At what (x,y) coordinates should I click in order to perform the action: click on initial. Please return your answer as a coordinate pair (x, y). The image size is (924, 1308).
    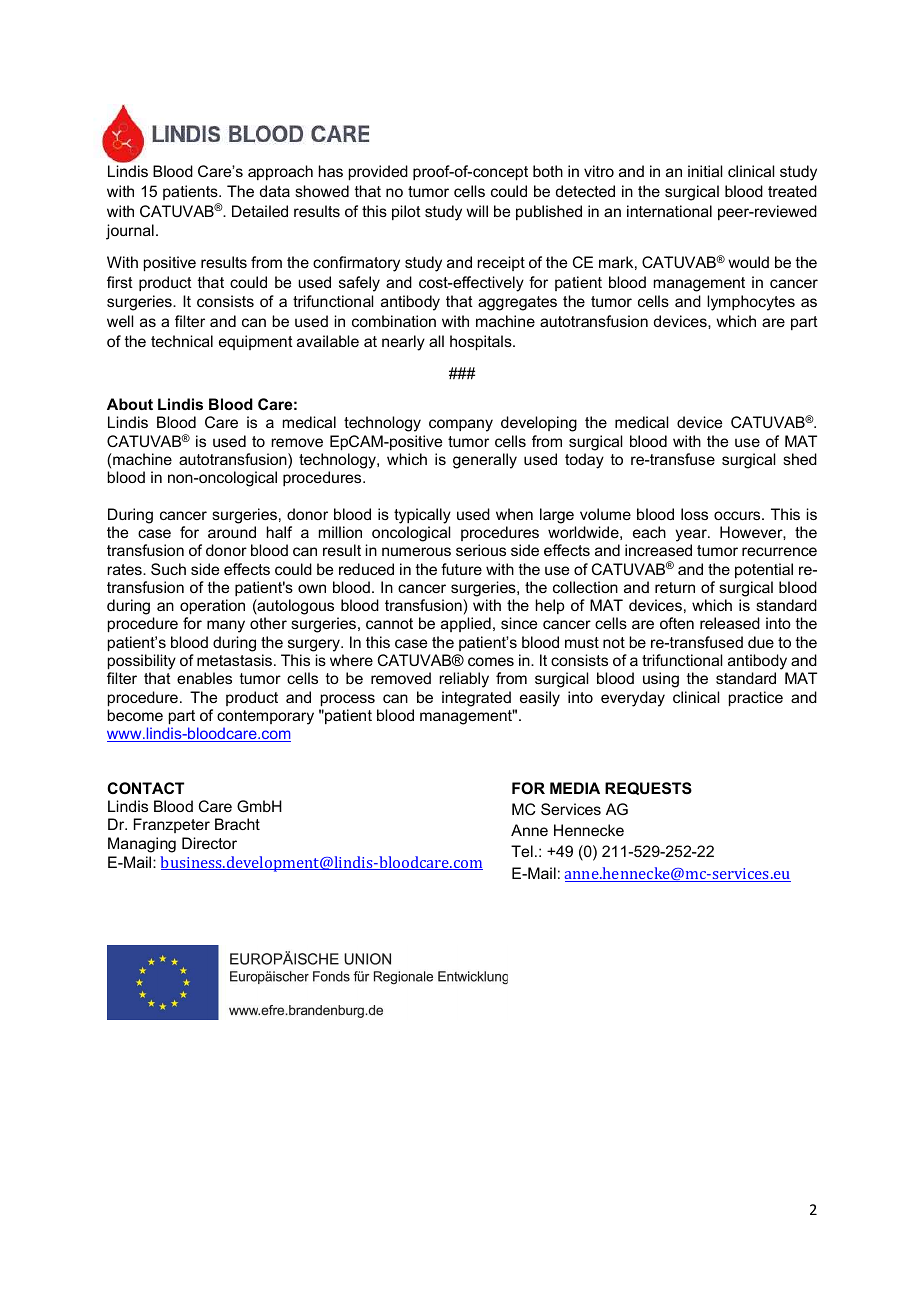
    Looking at the image, I should click on (705, 171).
